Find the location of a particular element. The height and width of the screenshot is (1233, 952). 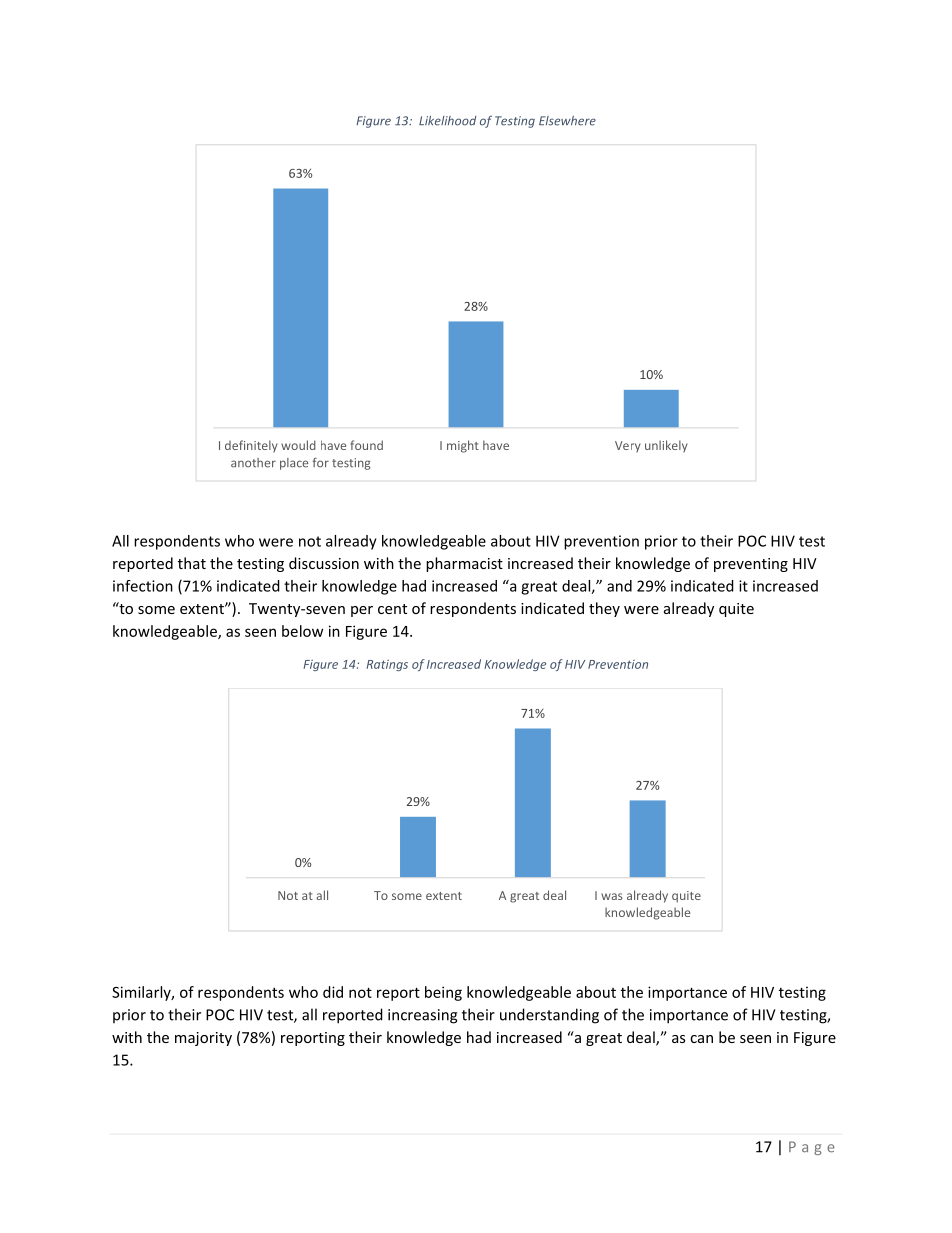

pharmacist is located at coordinates (464, 564).
